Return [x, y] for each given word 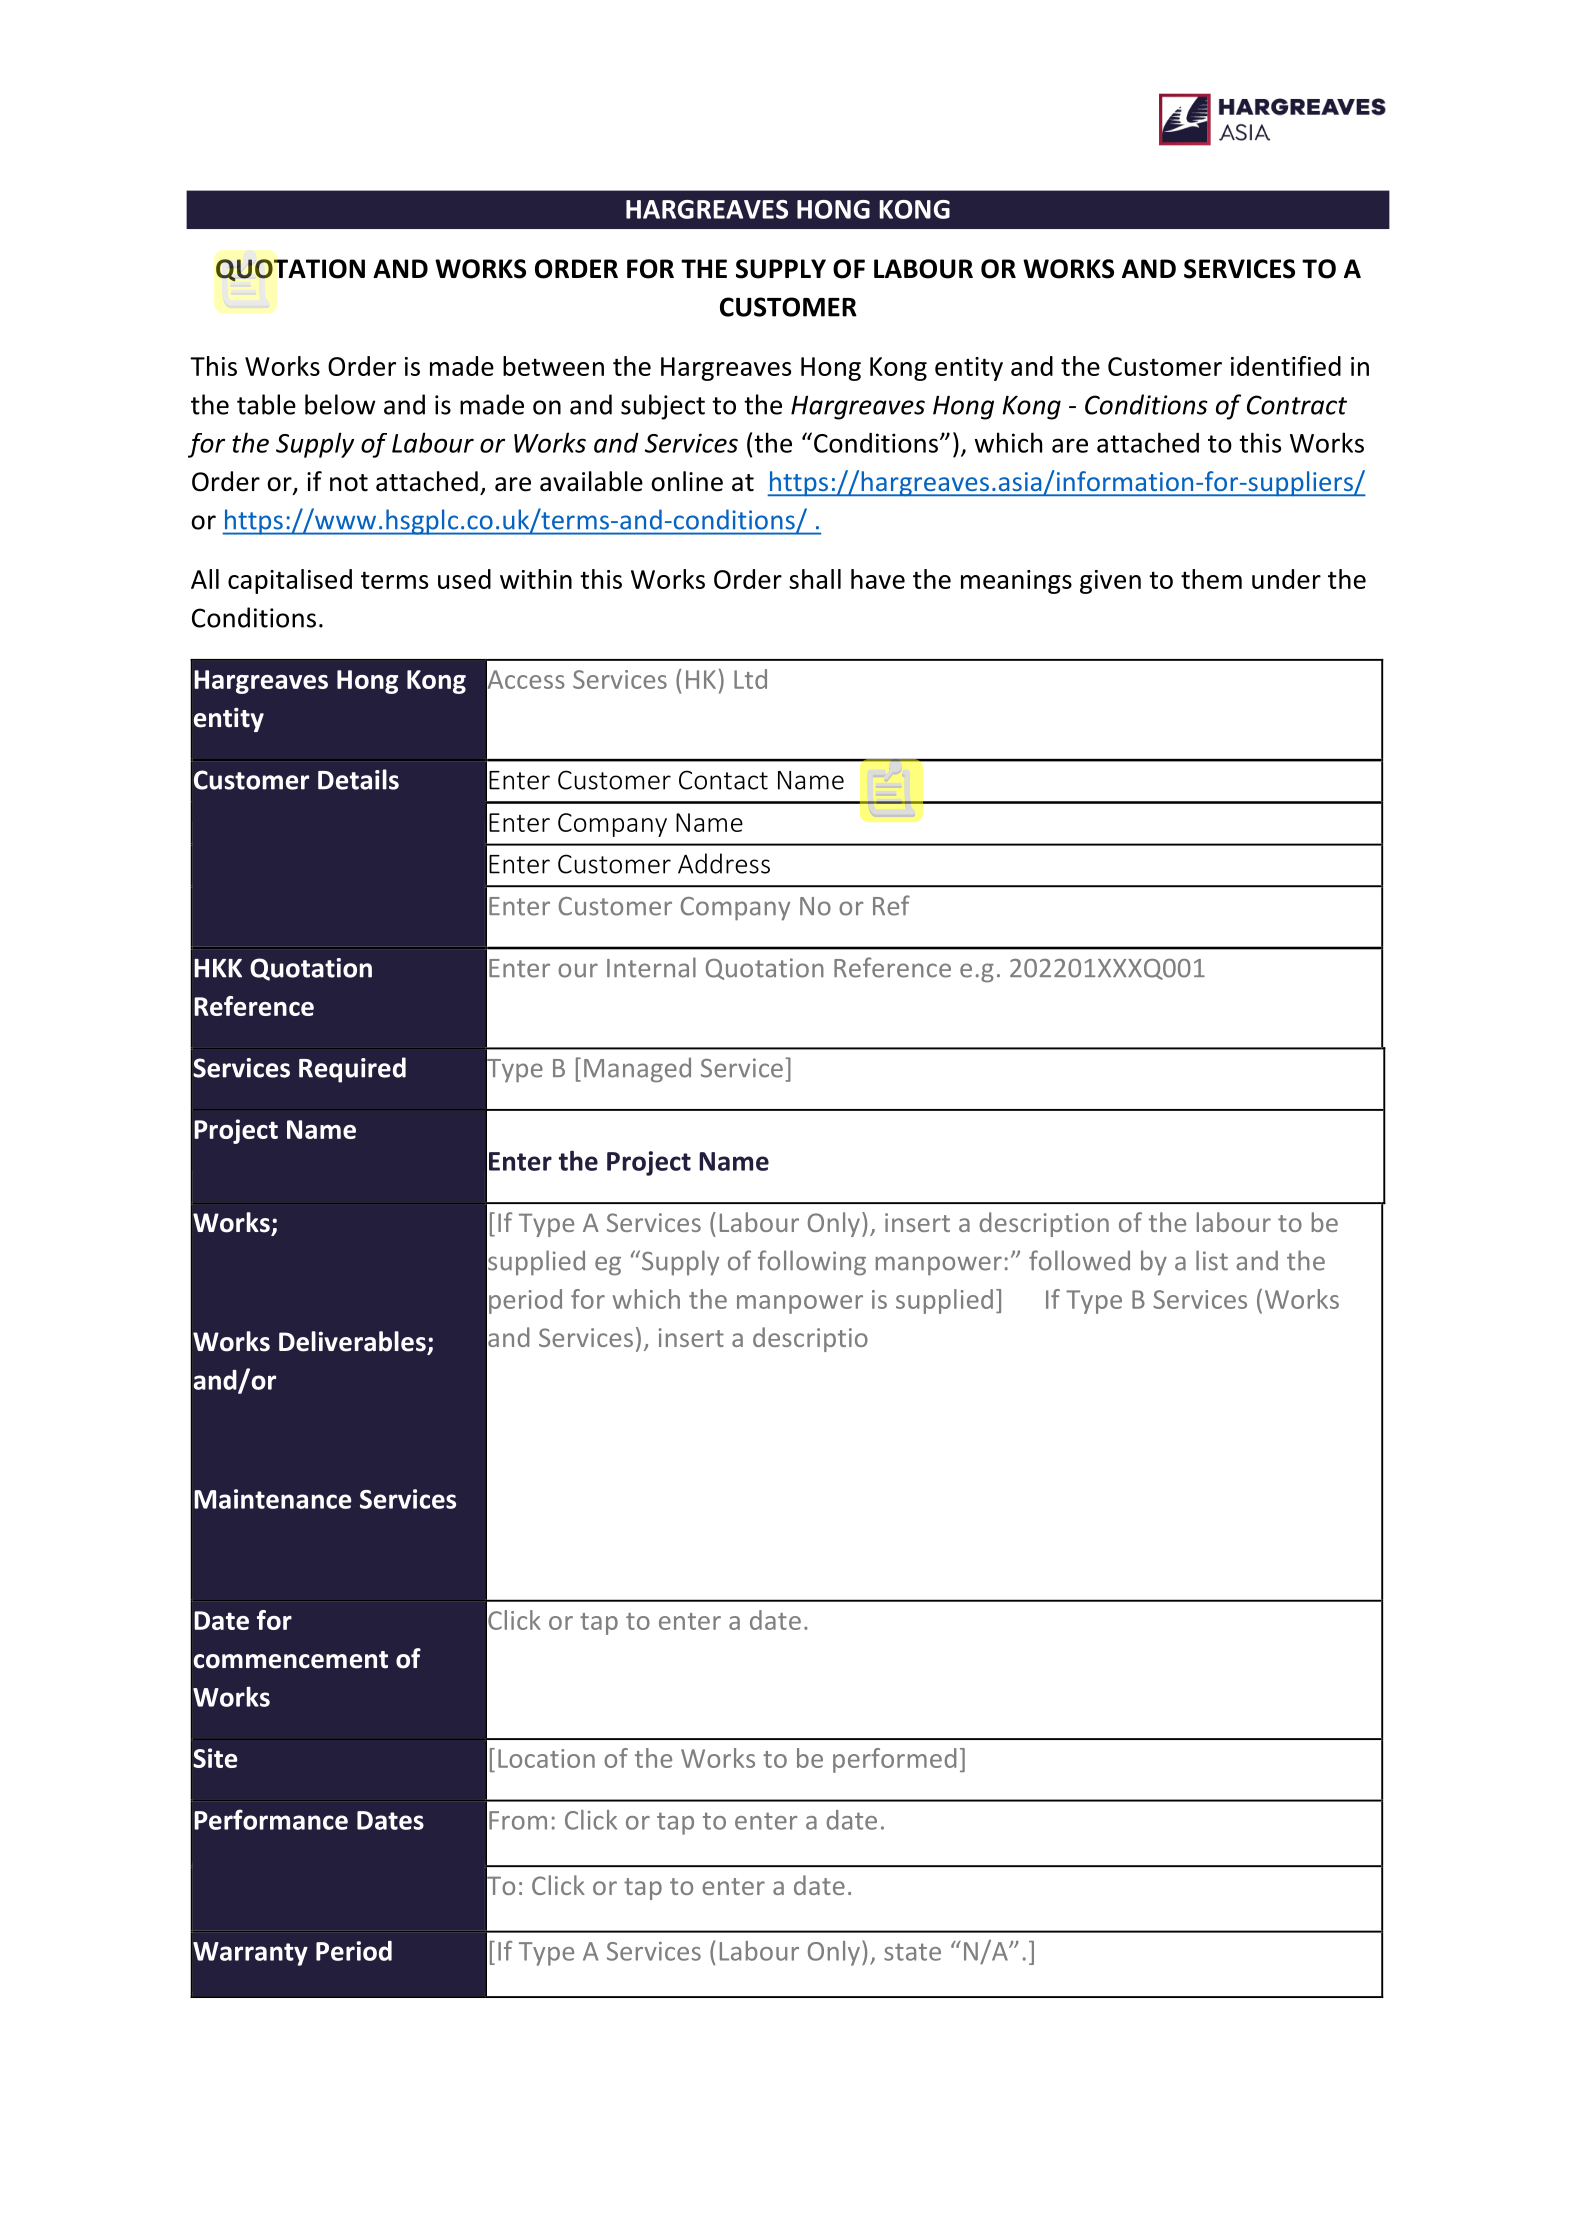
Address [724, 863]
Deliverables [353, 1342]
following [812, 1263]
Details [358, 779]
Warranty [250, 1954]
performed [894, 1760]
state [912, 1952]
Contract [1297, 405]
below [340, 404]
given [1110, 582]
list [1212, 1260]
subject [663, 407]
